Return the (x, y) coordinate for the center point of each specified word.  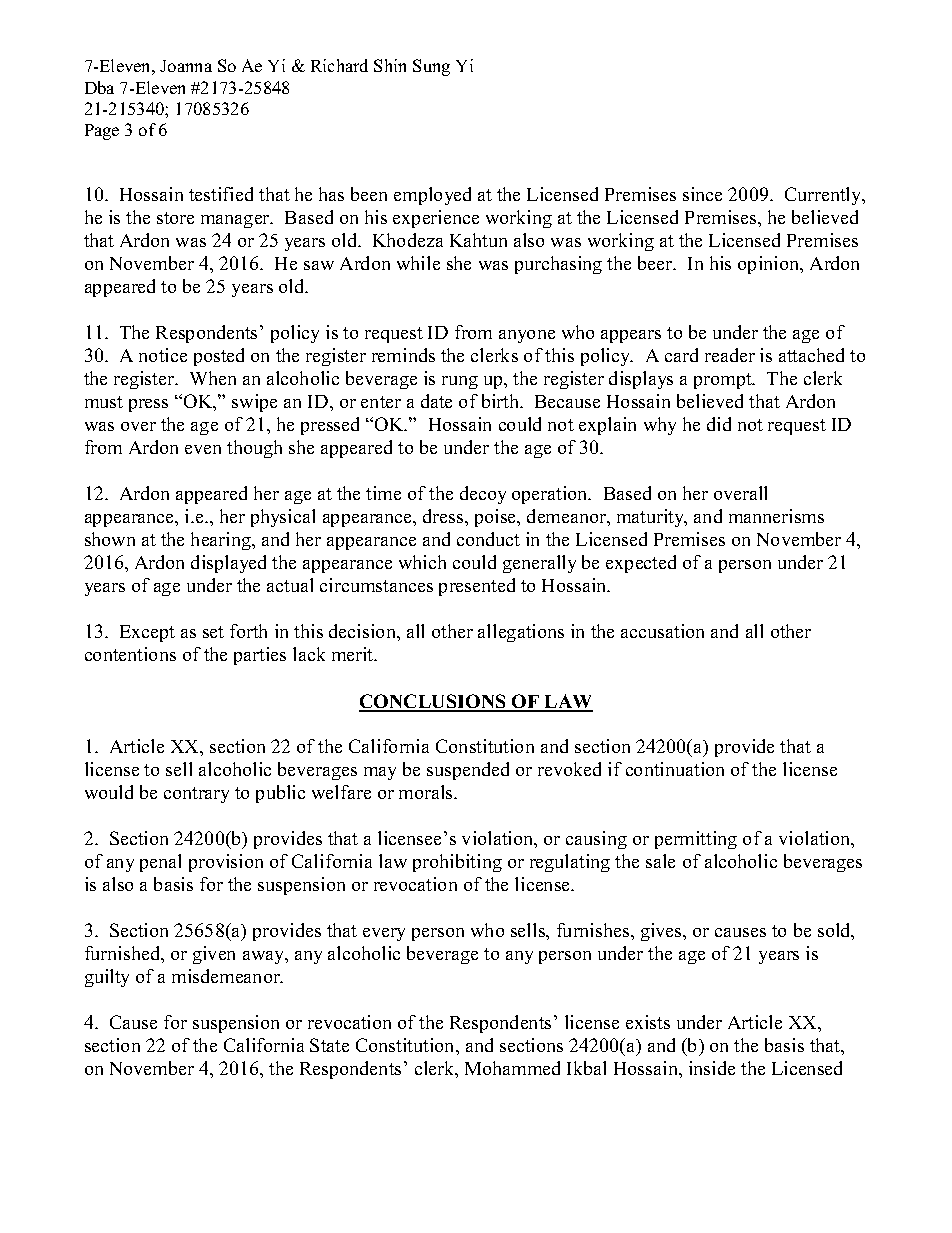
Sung (431, 67)
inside (712, 1068)
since (702, 194)
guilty (107, 978)
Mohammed (512, 1068)
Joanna (186, 66)
